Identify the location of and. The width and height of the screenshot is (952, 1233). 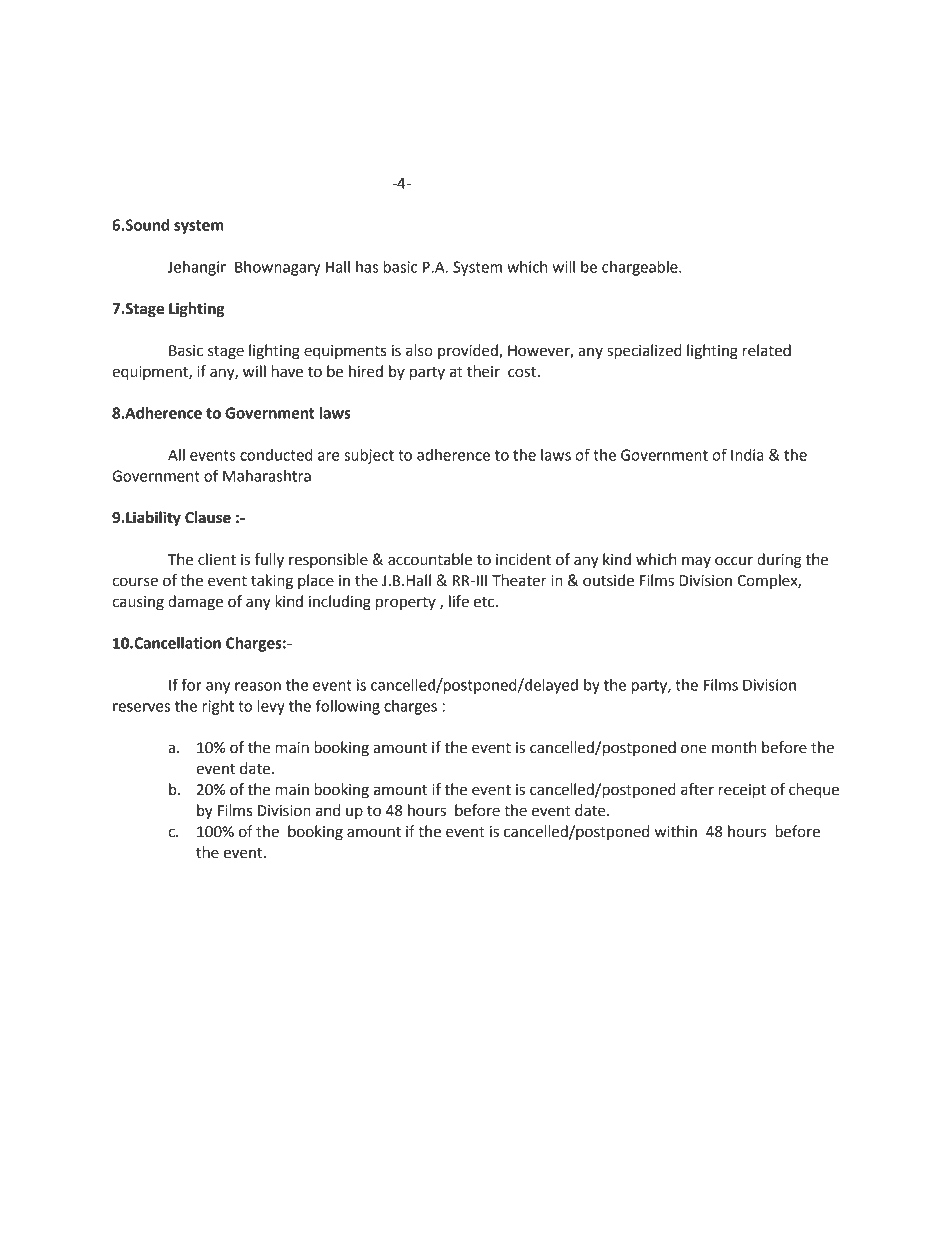
(328, 810).
